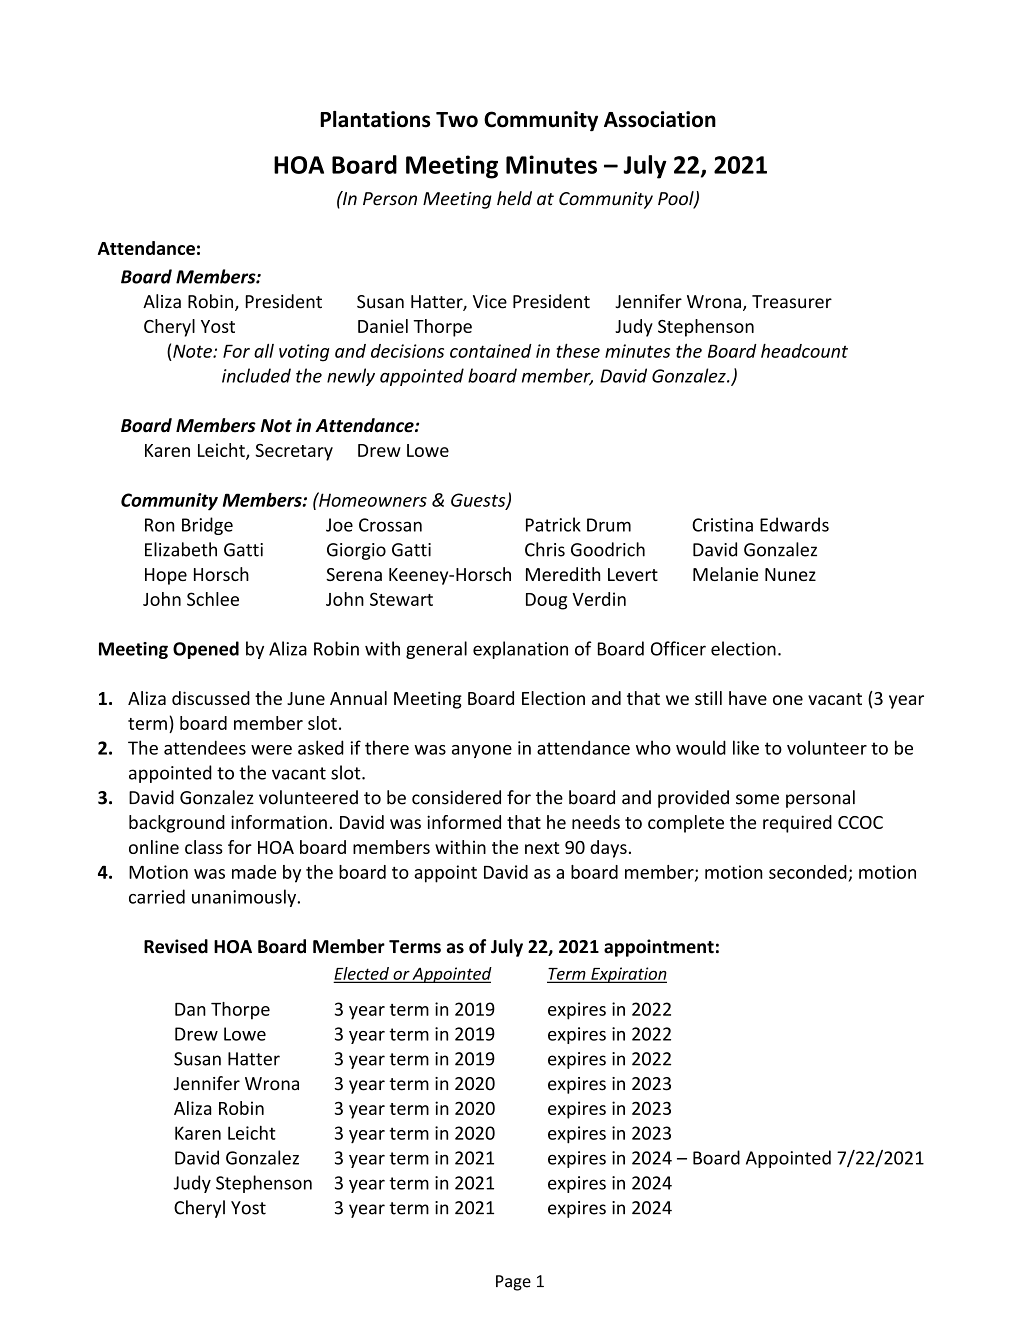 This image has height=1341, width=1036. I want to click on Expiration, so click(628, 975).
